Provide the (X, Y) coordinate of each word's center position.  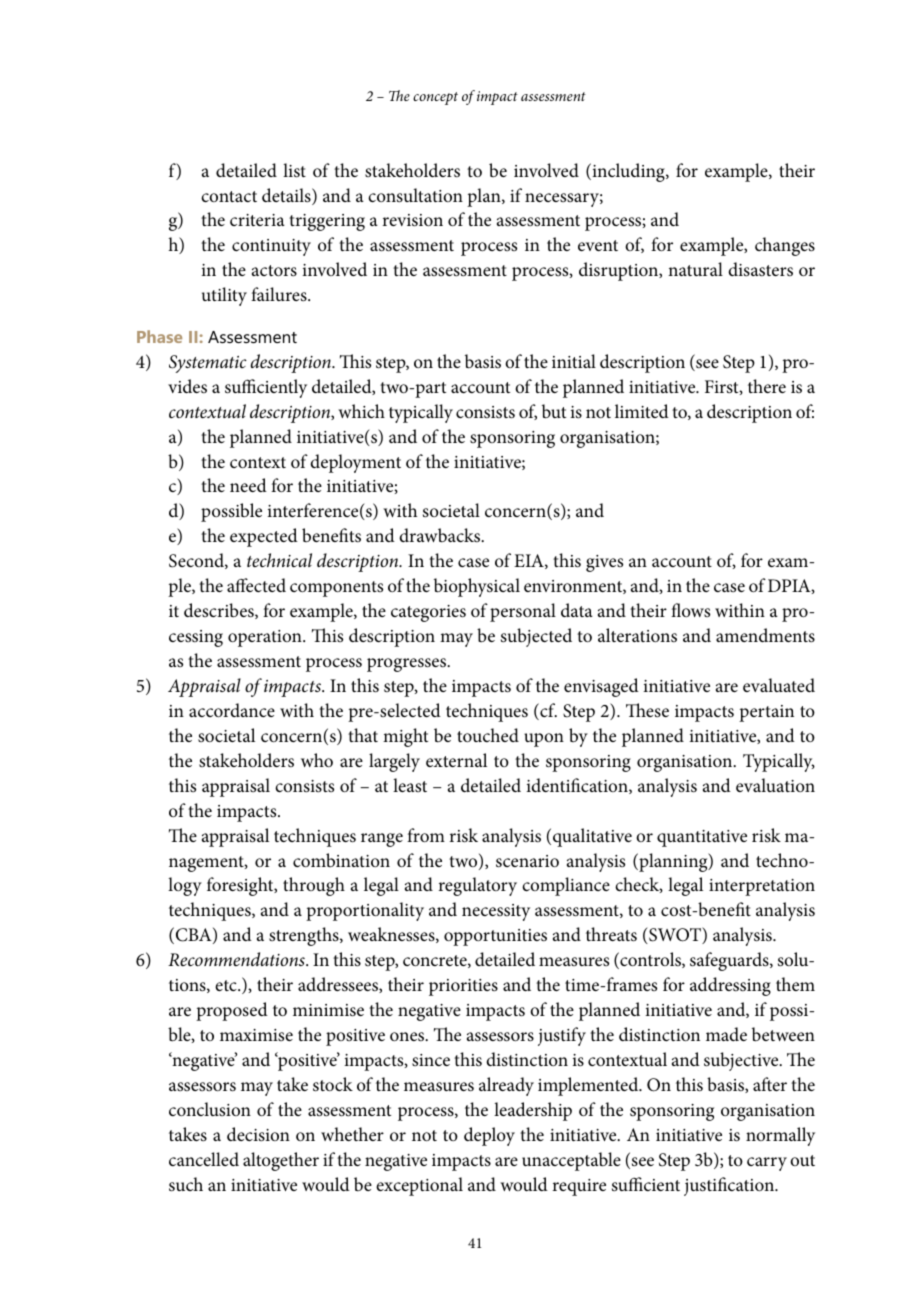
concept (435, 98)
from (426, 835)
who (317, 760)
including (628, 172)
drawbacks (440, 535)
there (767, 386)
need (248, 485)
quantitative (702, 838)
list (294, 170)
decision (258, 1134)
